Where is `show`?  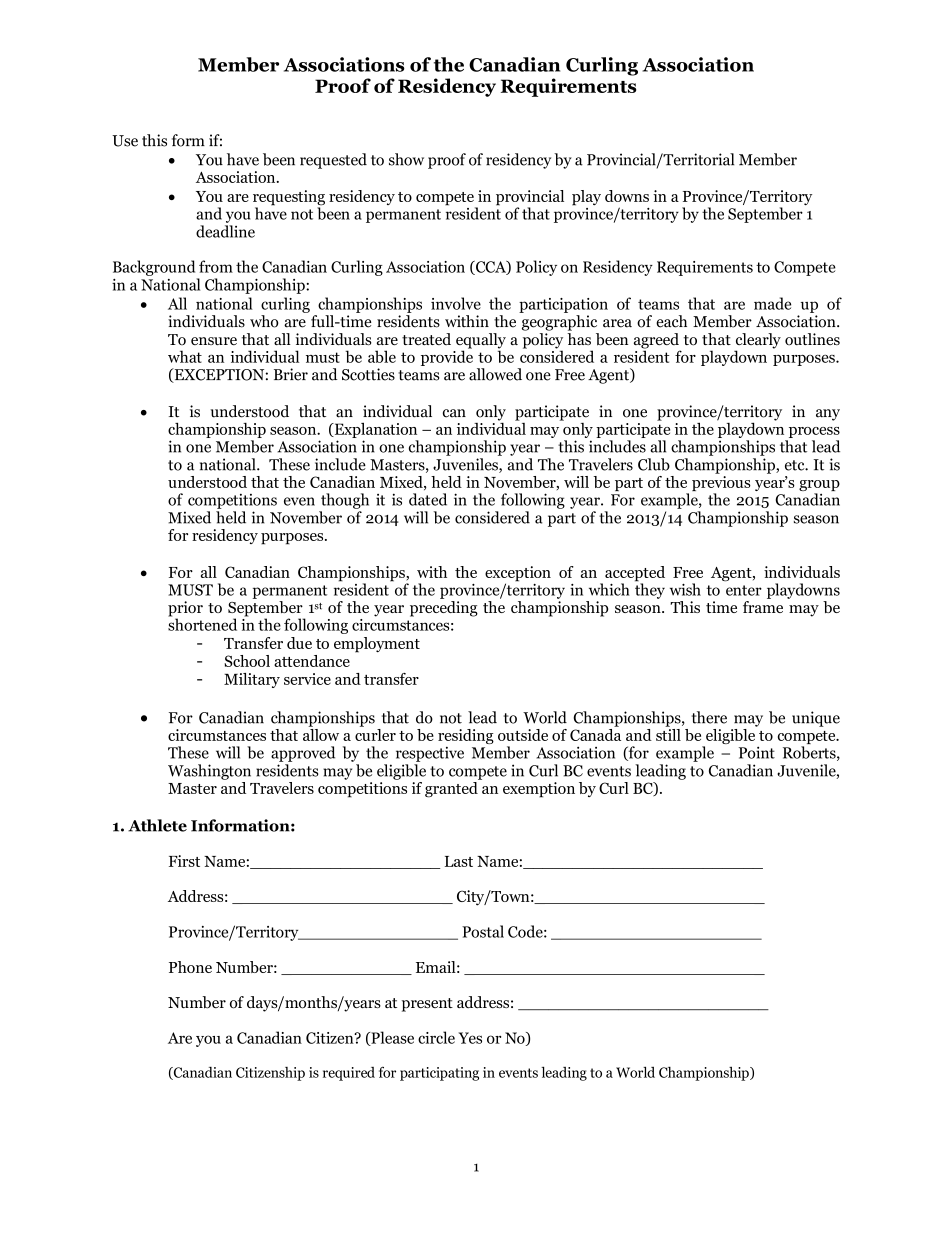
show is located at coordinates (406, 159).
